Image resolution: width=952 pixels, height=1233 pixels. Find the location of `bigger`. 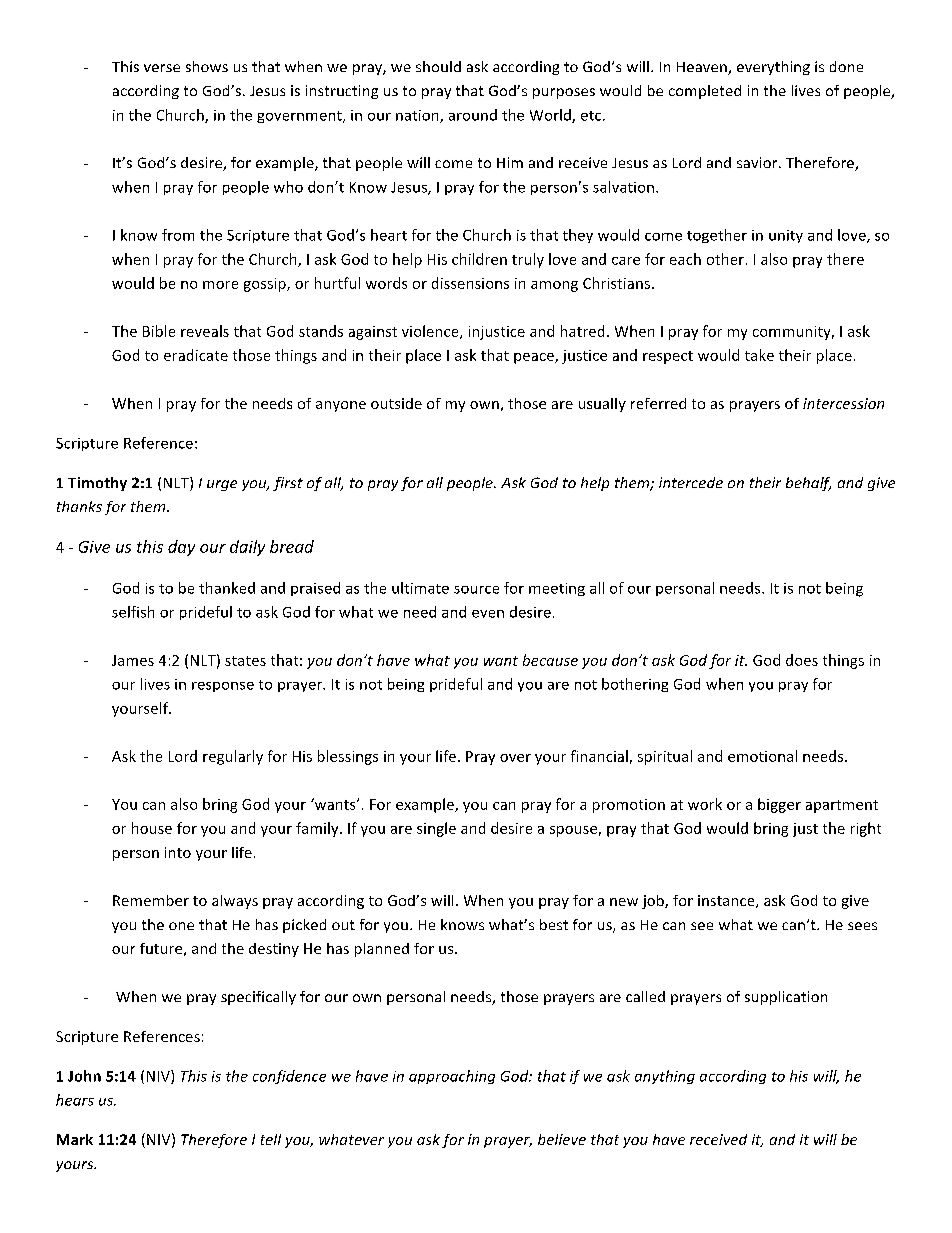

bigger is located at coordinates (779, 805).
